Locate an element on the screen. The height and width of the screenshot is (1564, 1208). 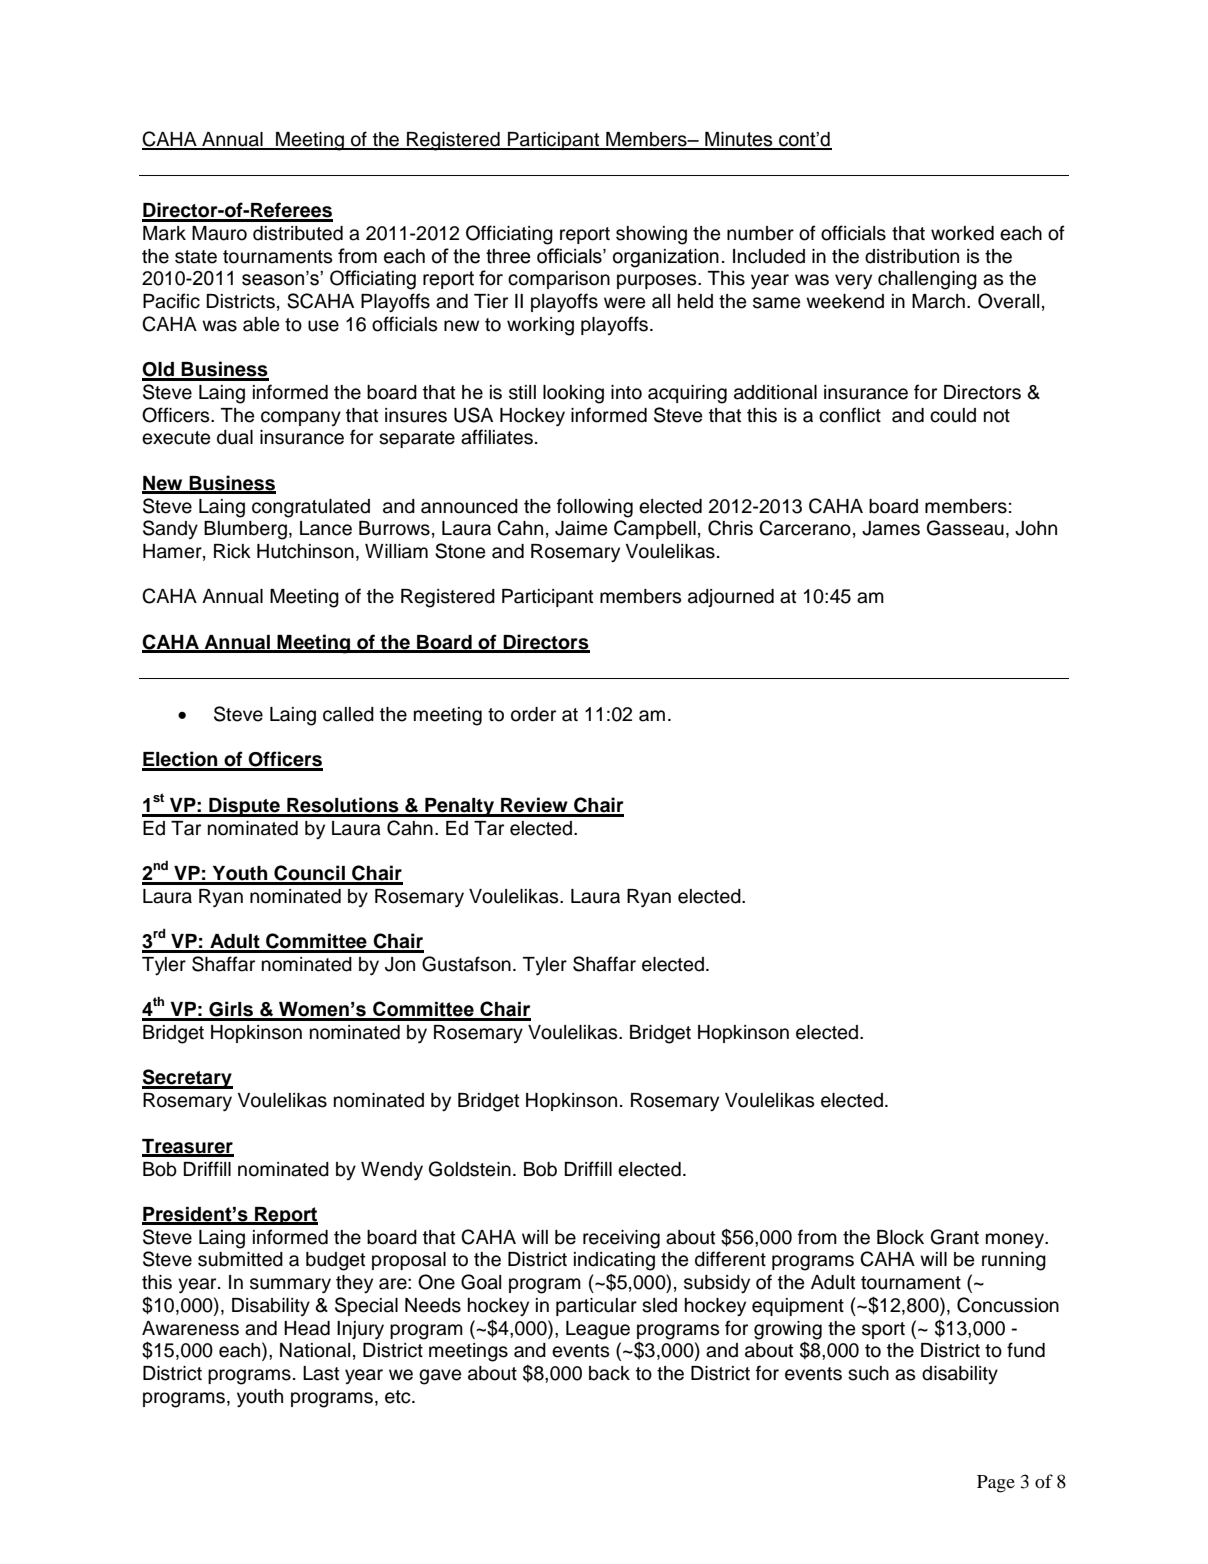
Grant is located at coordinates (955, 1237).
